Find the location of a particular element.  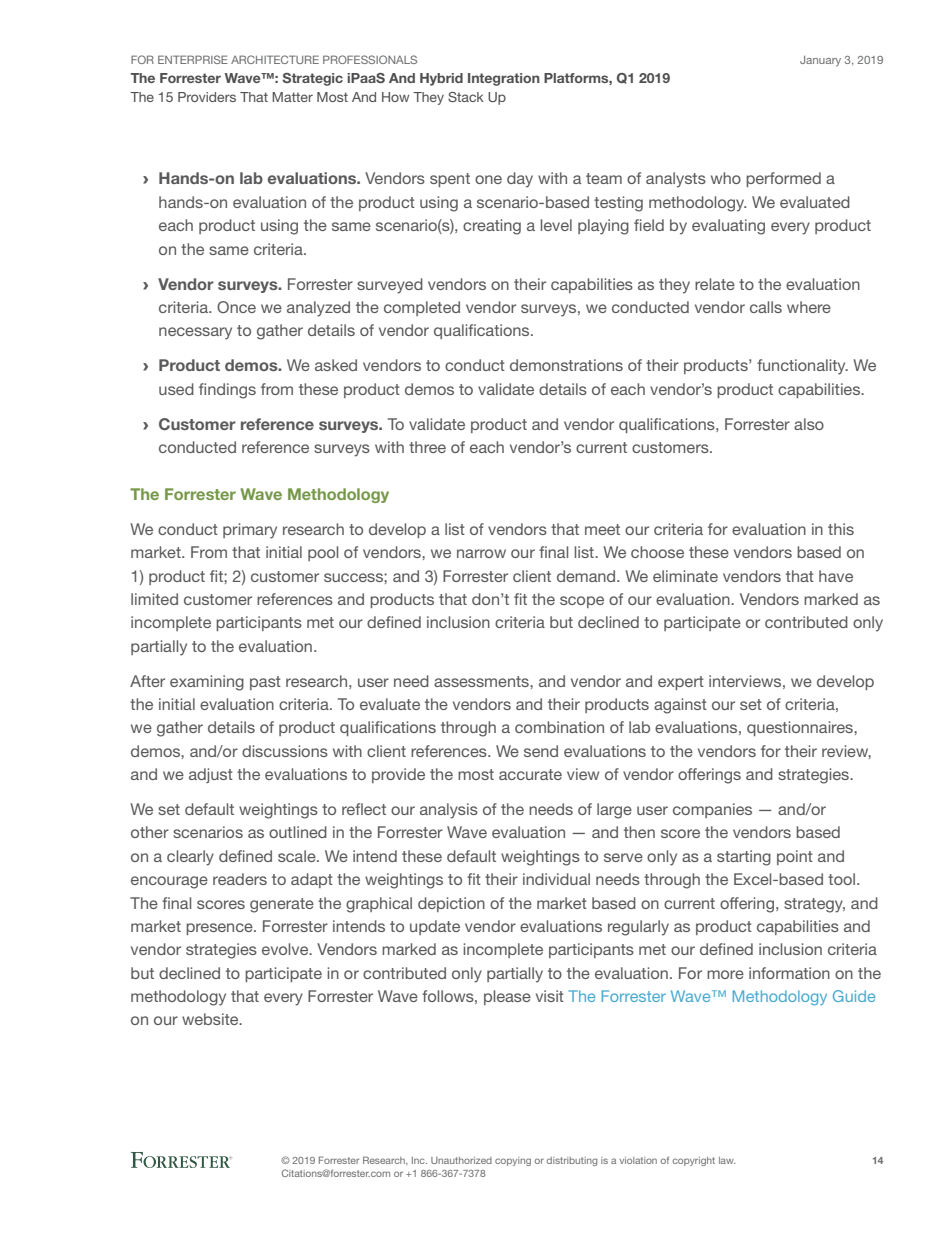

individual is located at coordinates (556, 879).
